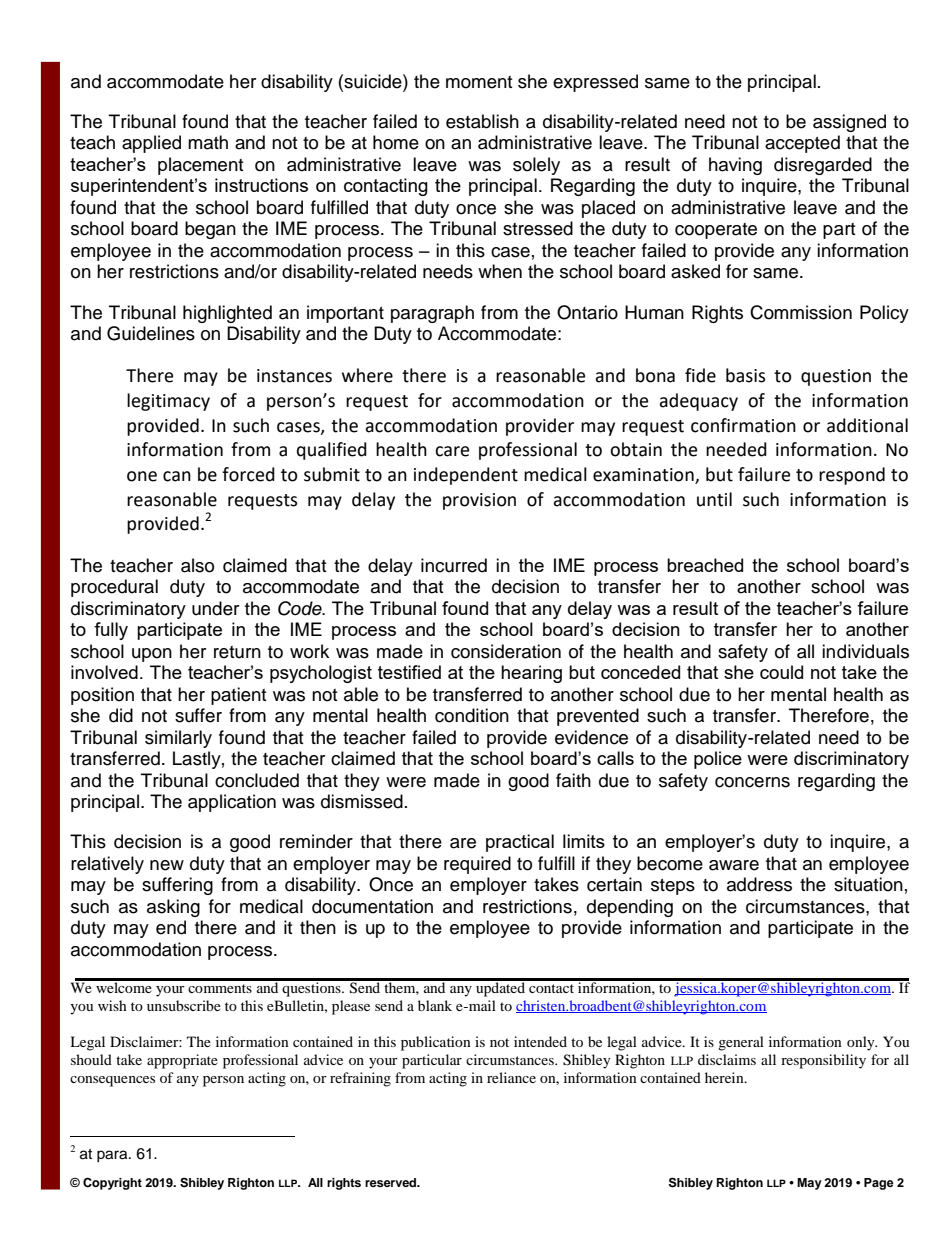 This screenshot has width=952, height=1233. What do you see at coordinates (852, 476) in the screenshot?
I see `respond` at bounding box center [852, 476].
